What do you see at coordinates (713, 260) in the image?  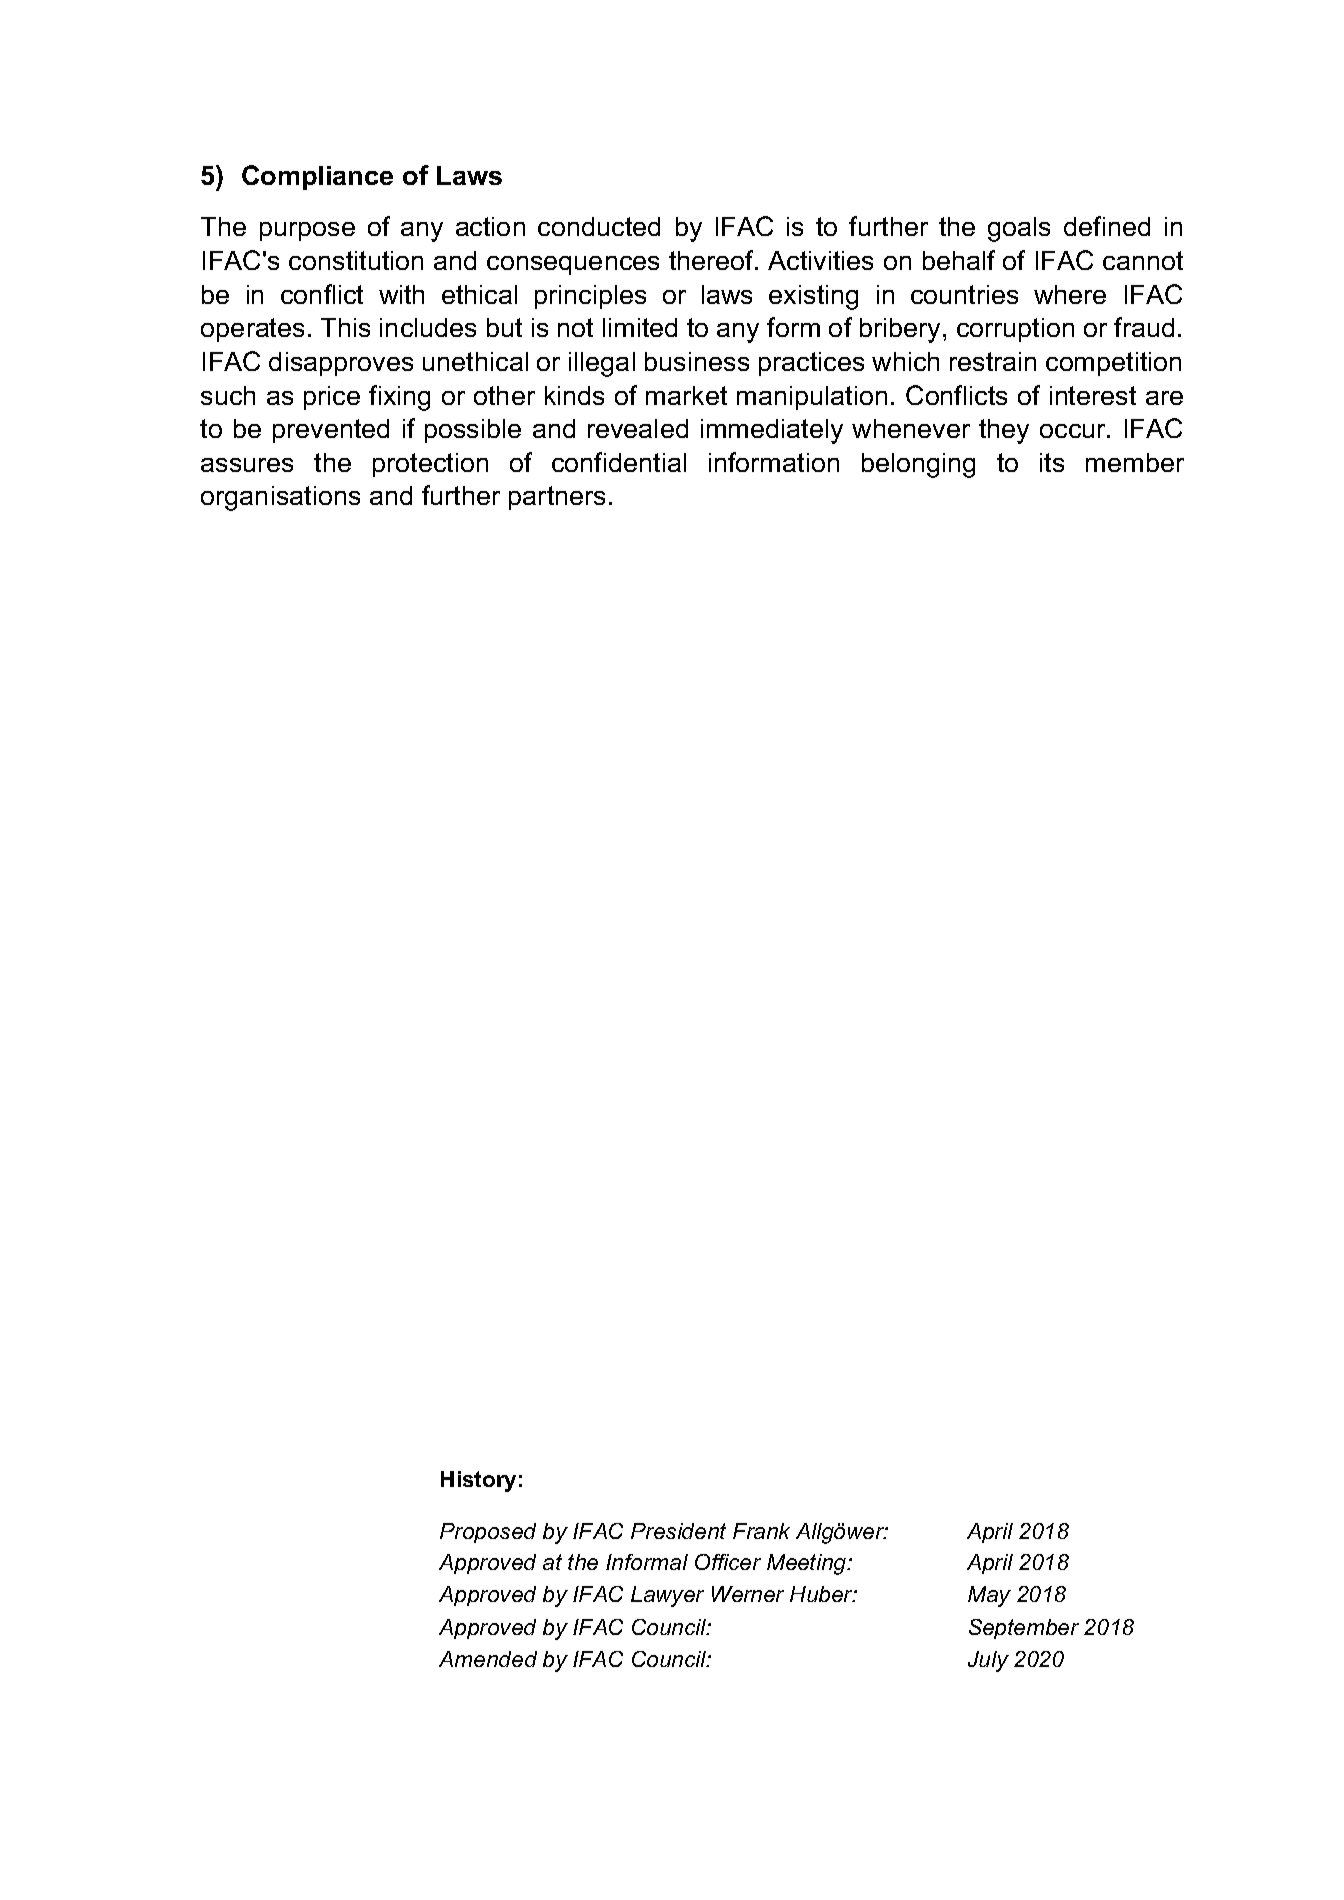 I see `thereof` at bounding box center [713, 260].
